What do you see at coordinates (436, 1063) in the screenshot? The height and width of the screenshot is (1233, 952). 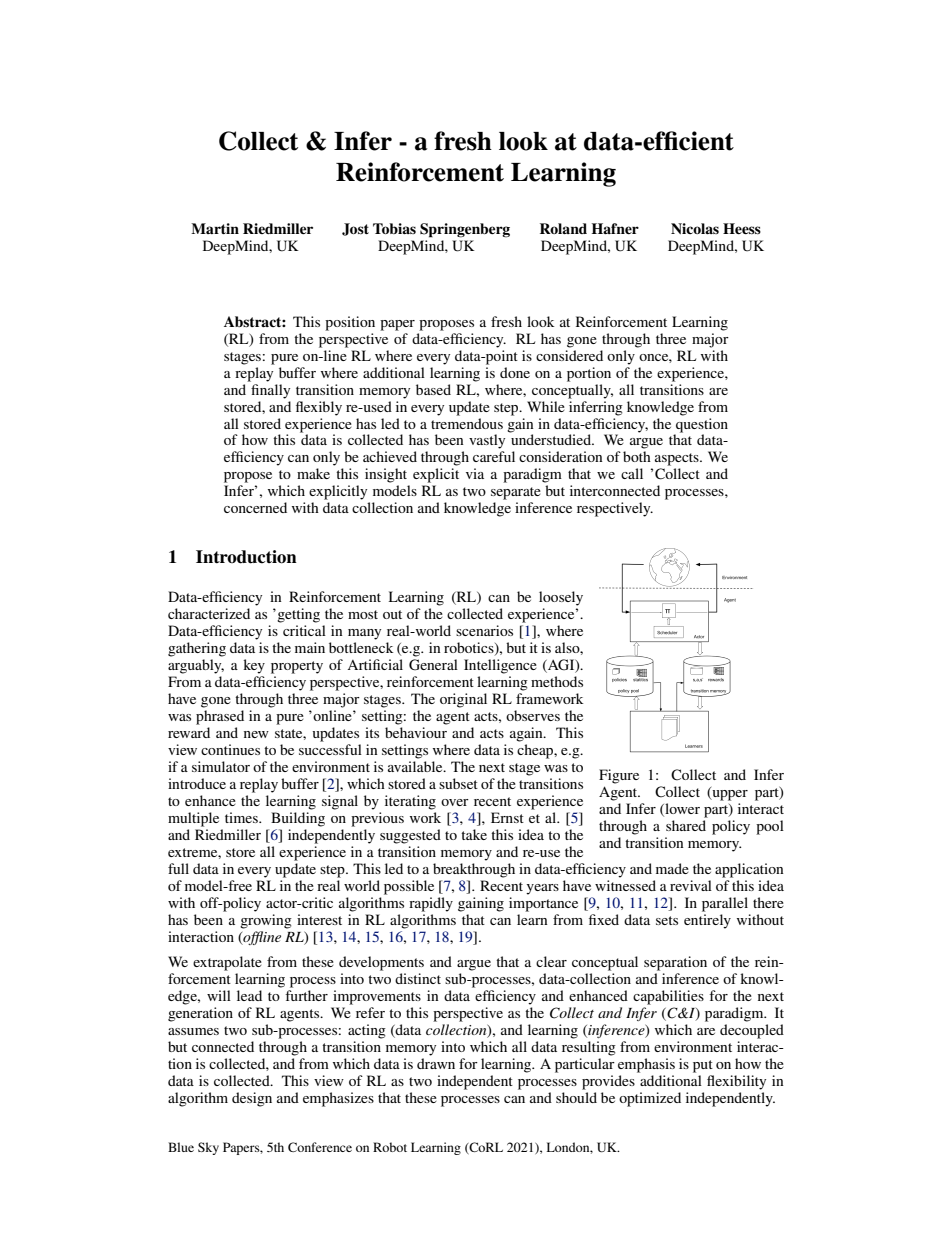 I see `drawn` at bounding box center [436, 1063].
